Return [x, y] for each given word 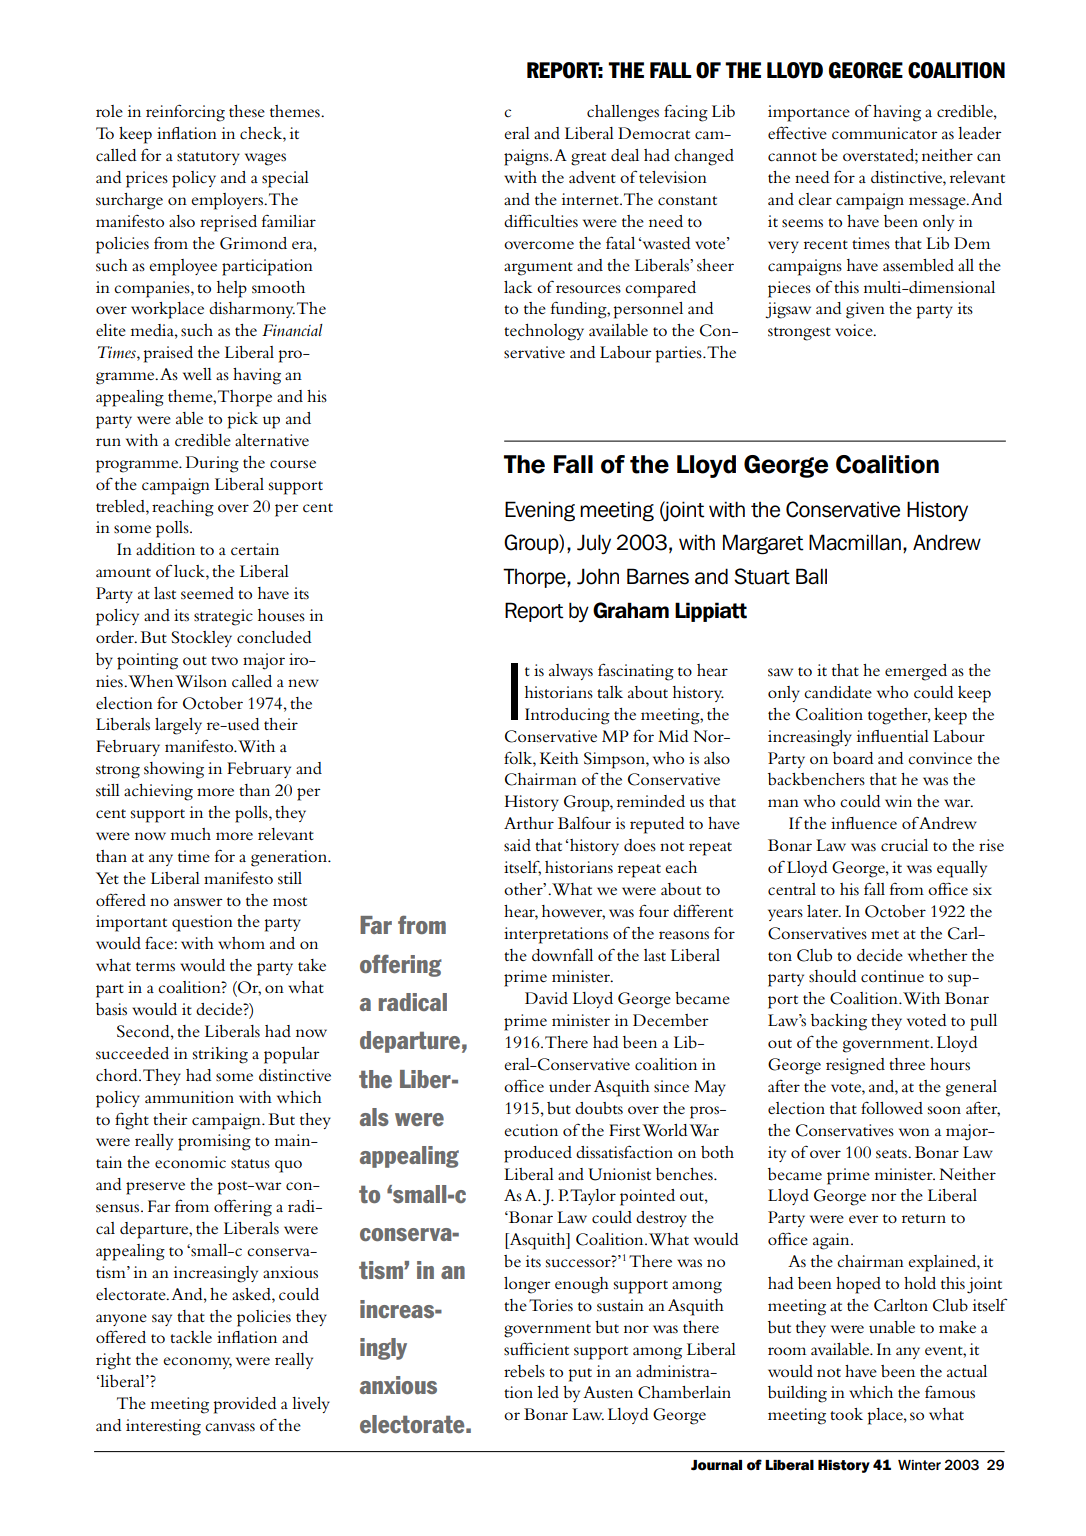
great [588, 159]
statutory [208, 158]
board [853, 758]
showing [174, 770]
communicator [885, 133]
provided [245, 1405]
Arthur [529, 823]
